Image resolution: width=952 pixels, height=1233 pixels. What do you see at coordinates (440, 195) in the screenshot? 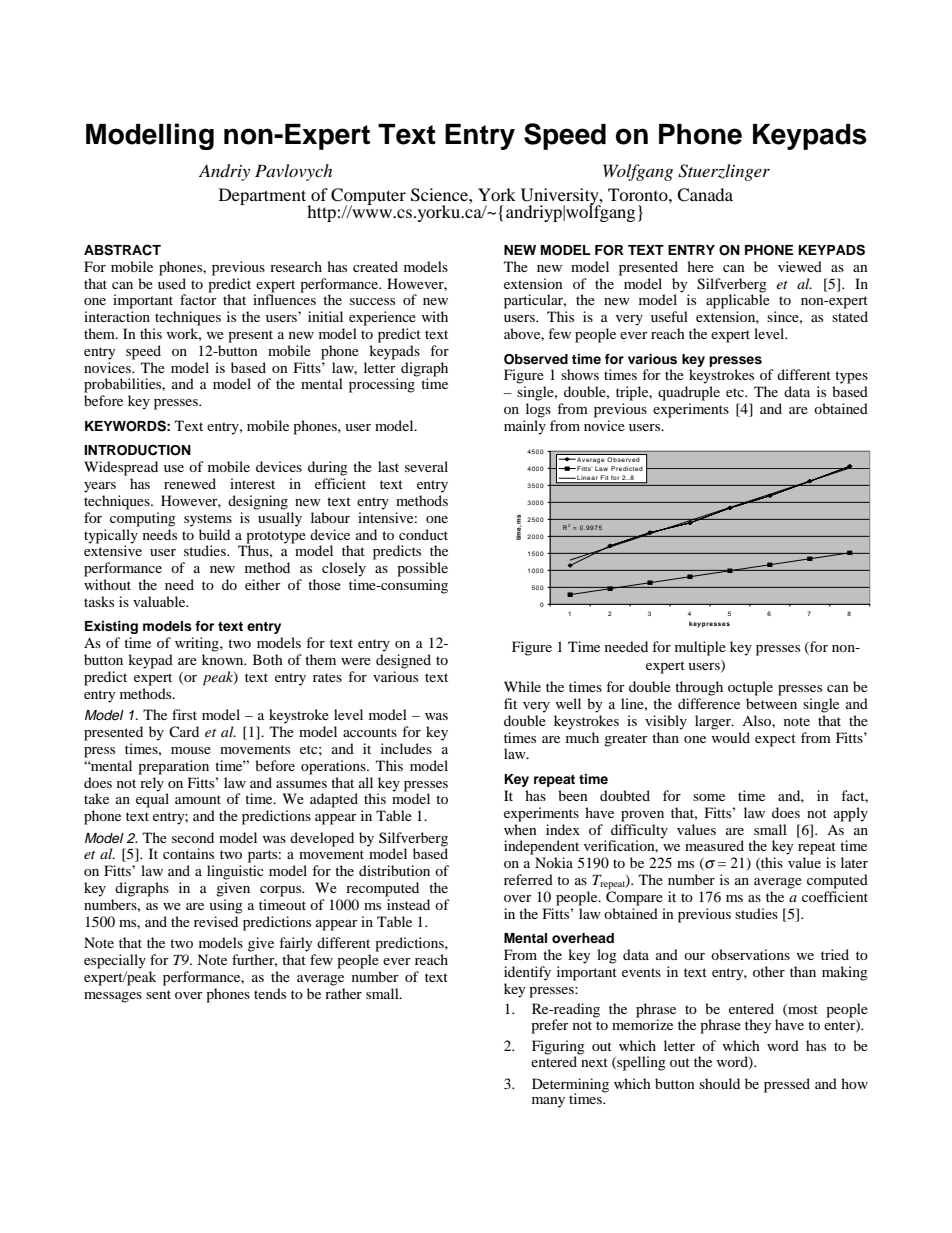
I see `Science` at bounding box center [440, 195].
